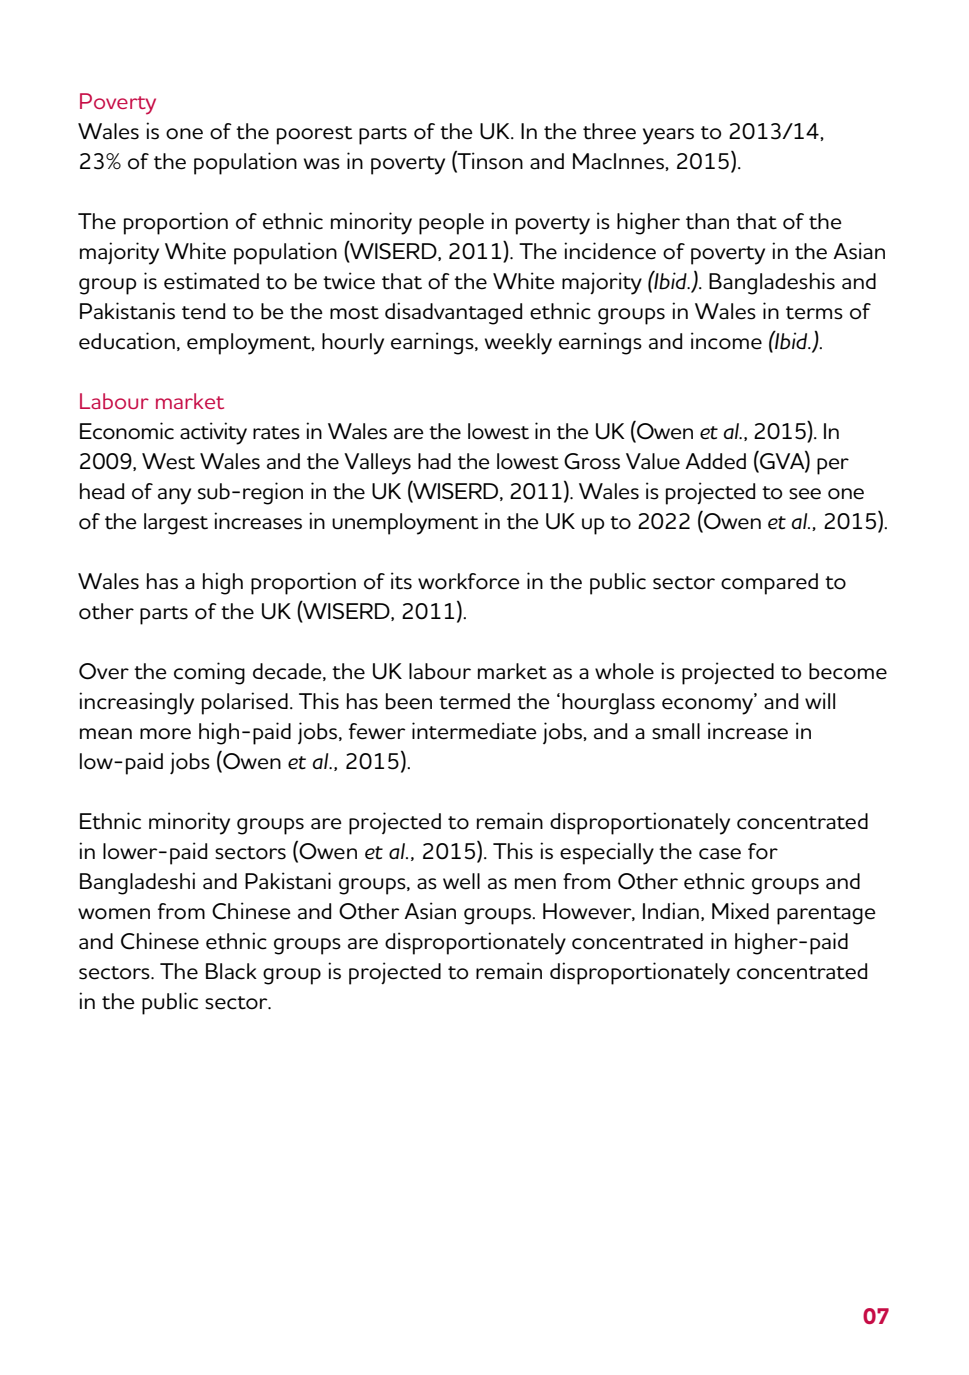  What do you see at coordinates (740, 911) in the document?
I see `Mixed` at bounding box center [740, 911].
